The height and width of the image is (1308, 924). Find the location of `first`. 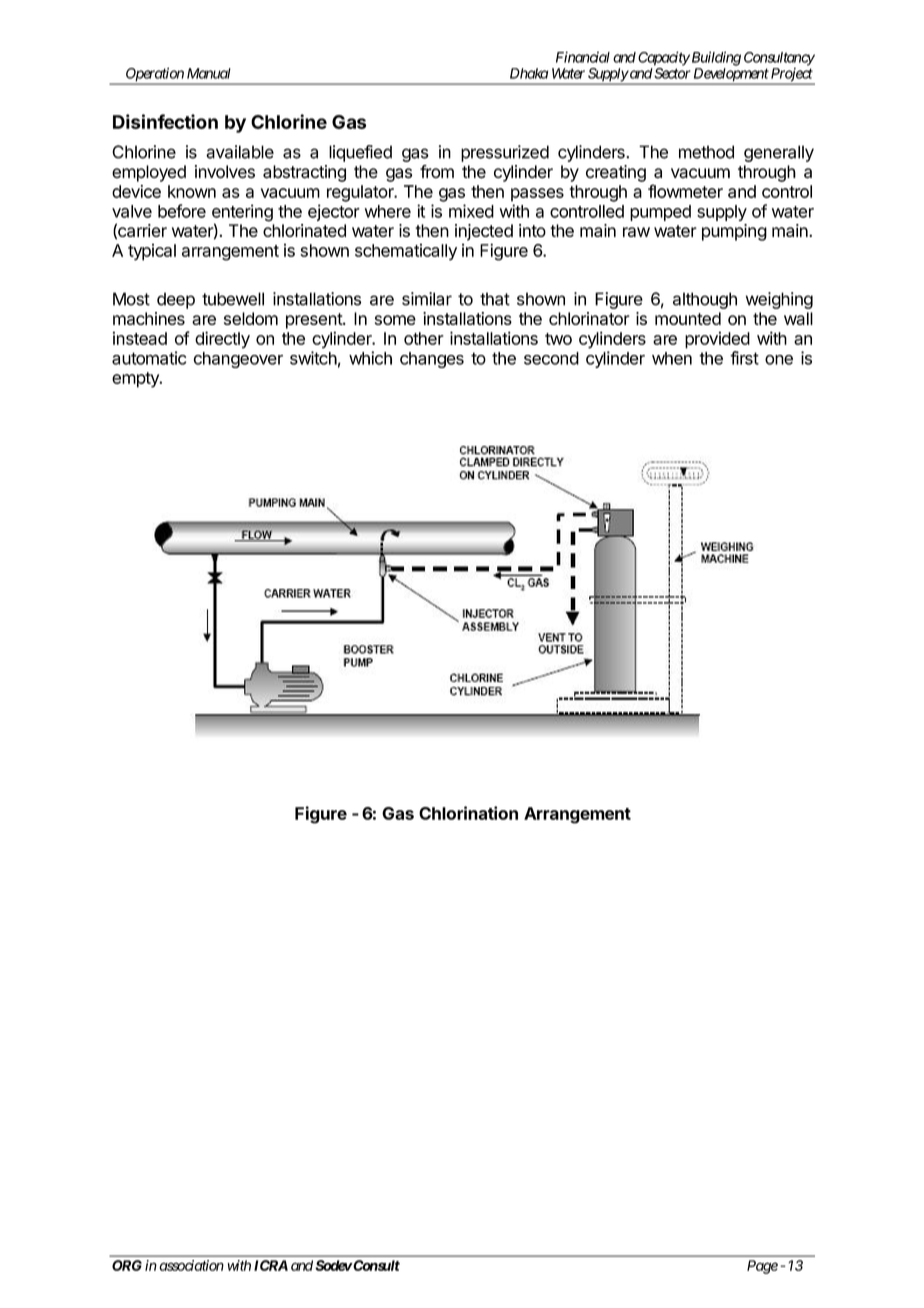

first is located at coordinates (744, 358).
